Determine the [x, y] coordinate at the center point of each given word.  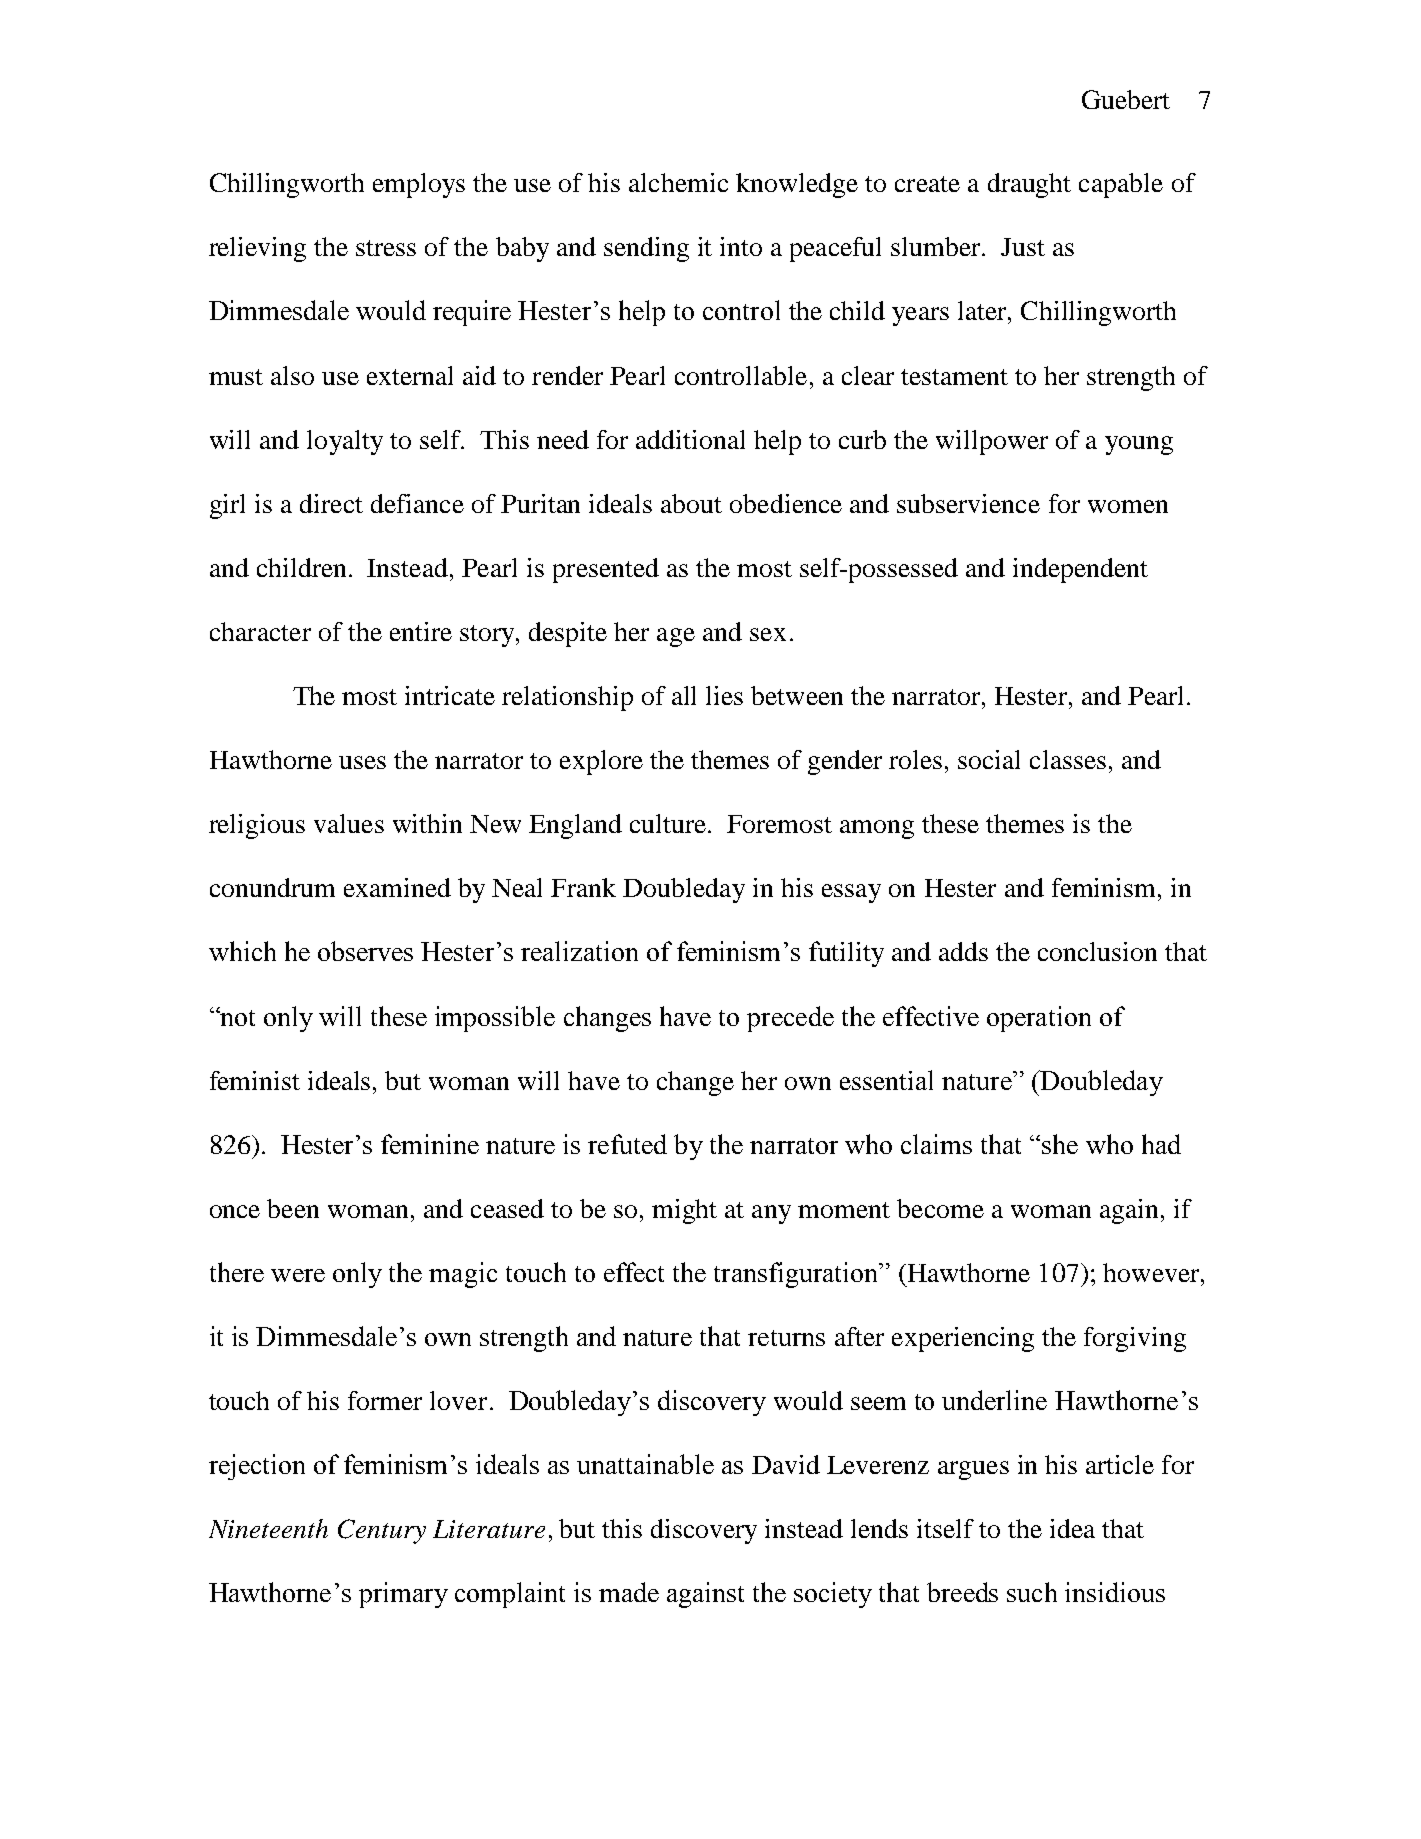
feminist [255, 1080]
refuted [627, 1144]
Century [382, 1531]
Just [1023, 247]
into [741, 246]
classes [1068, 759]
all [684, 695]
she [1060, 1144]
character [260, 631]
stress [386, 248]
